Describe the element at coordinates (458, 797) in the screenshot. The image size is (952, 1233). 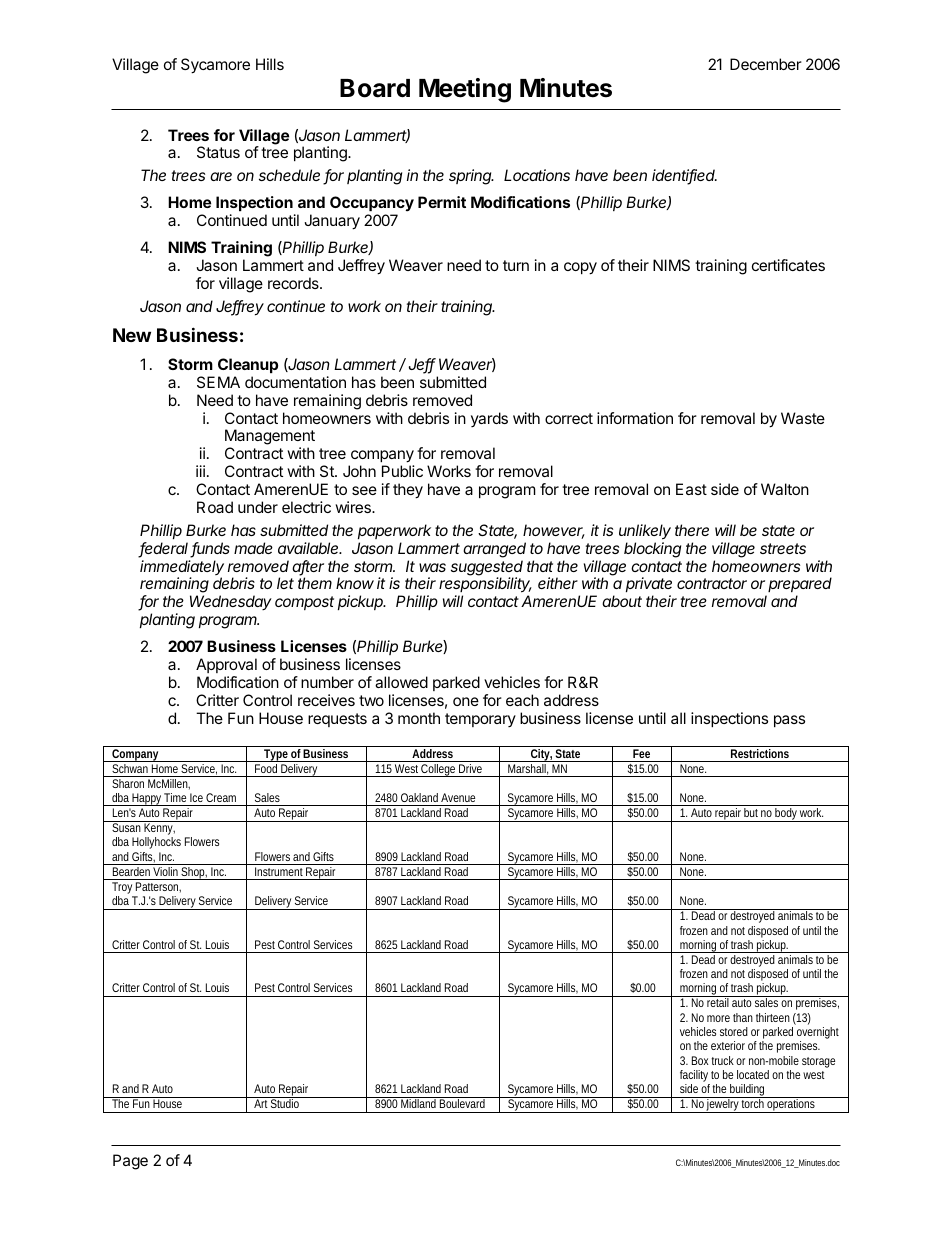
I see `Avenue` at that location.
